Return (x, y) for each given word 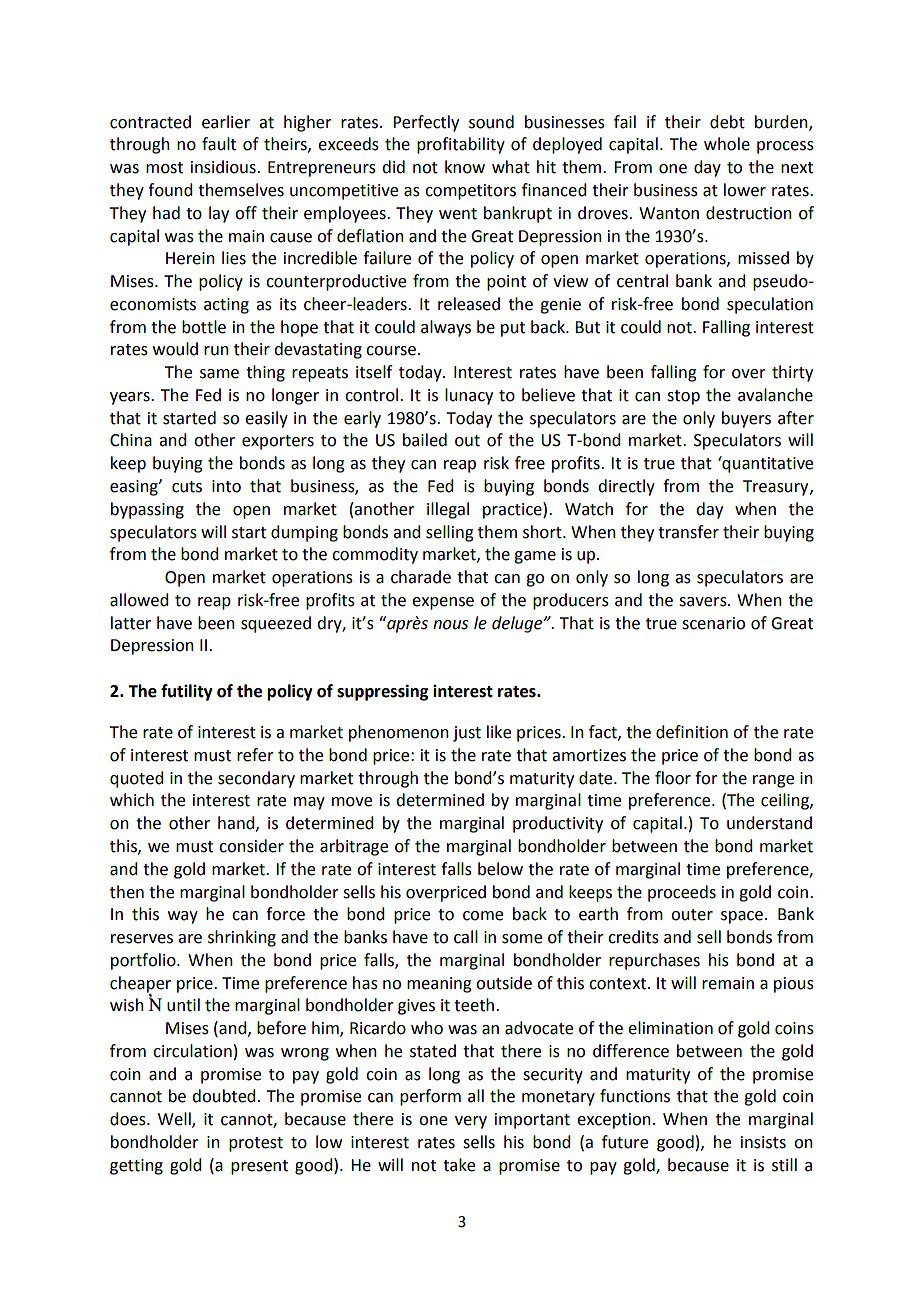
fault (219, 144)
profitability (461, 145)
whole (727, 144)
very (471, 1122)
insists (763, 1142)
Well (175, 1120)
